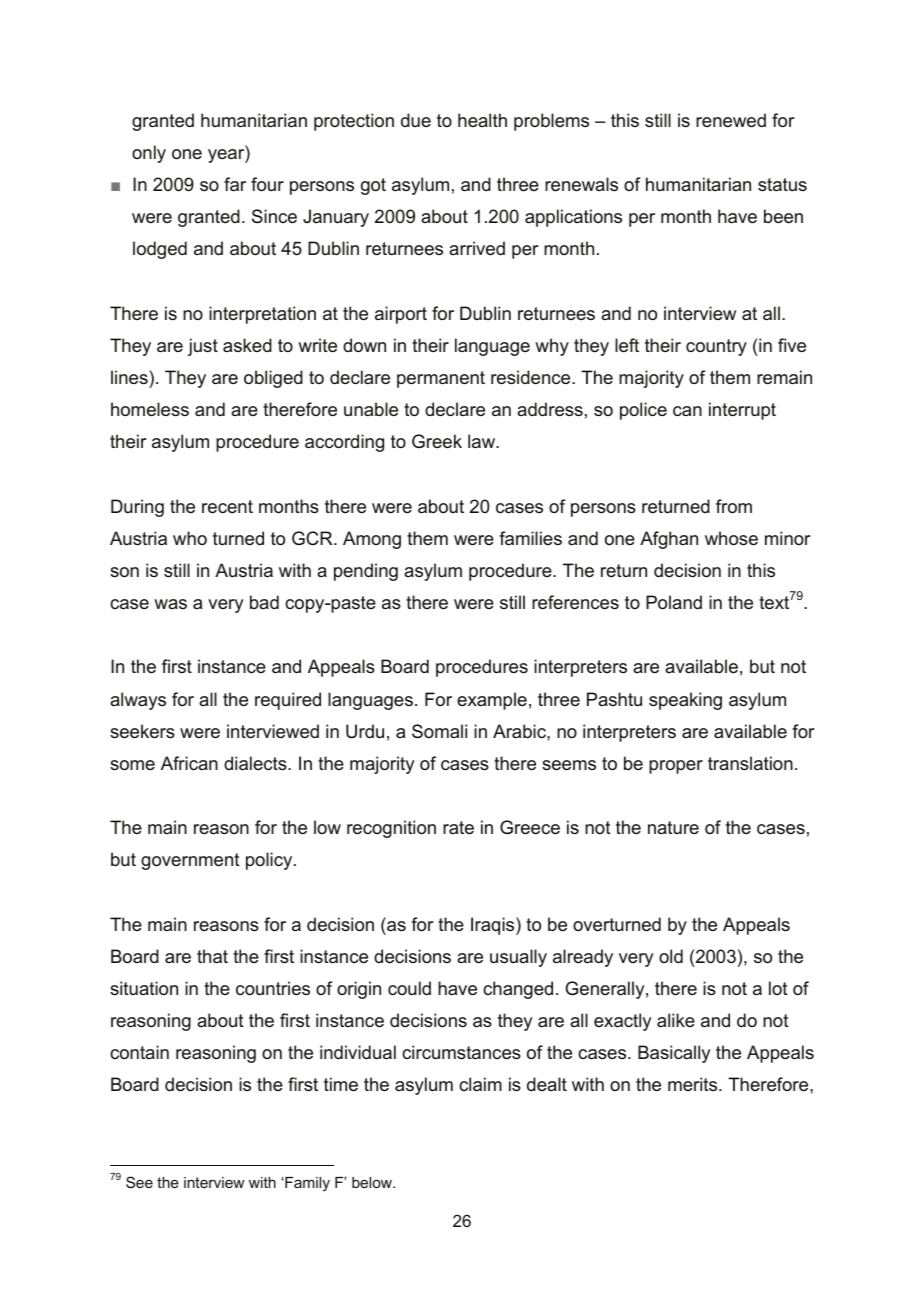 The width and height of the screenshot is (924, 1308). What do you see at coordinates (235, 184) in the screenshot?
I see `far` at bounding box center [235, 184].
